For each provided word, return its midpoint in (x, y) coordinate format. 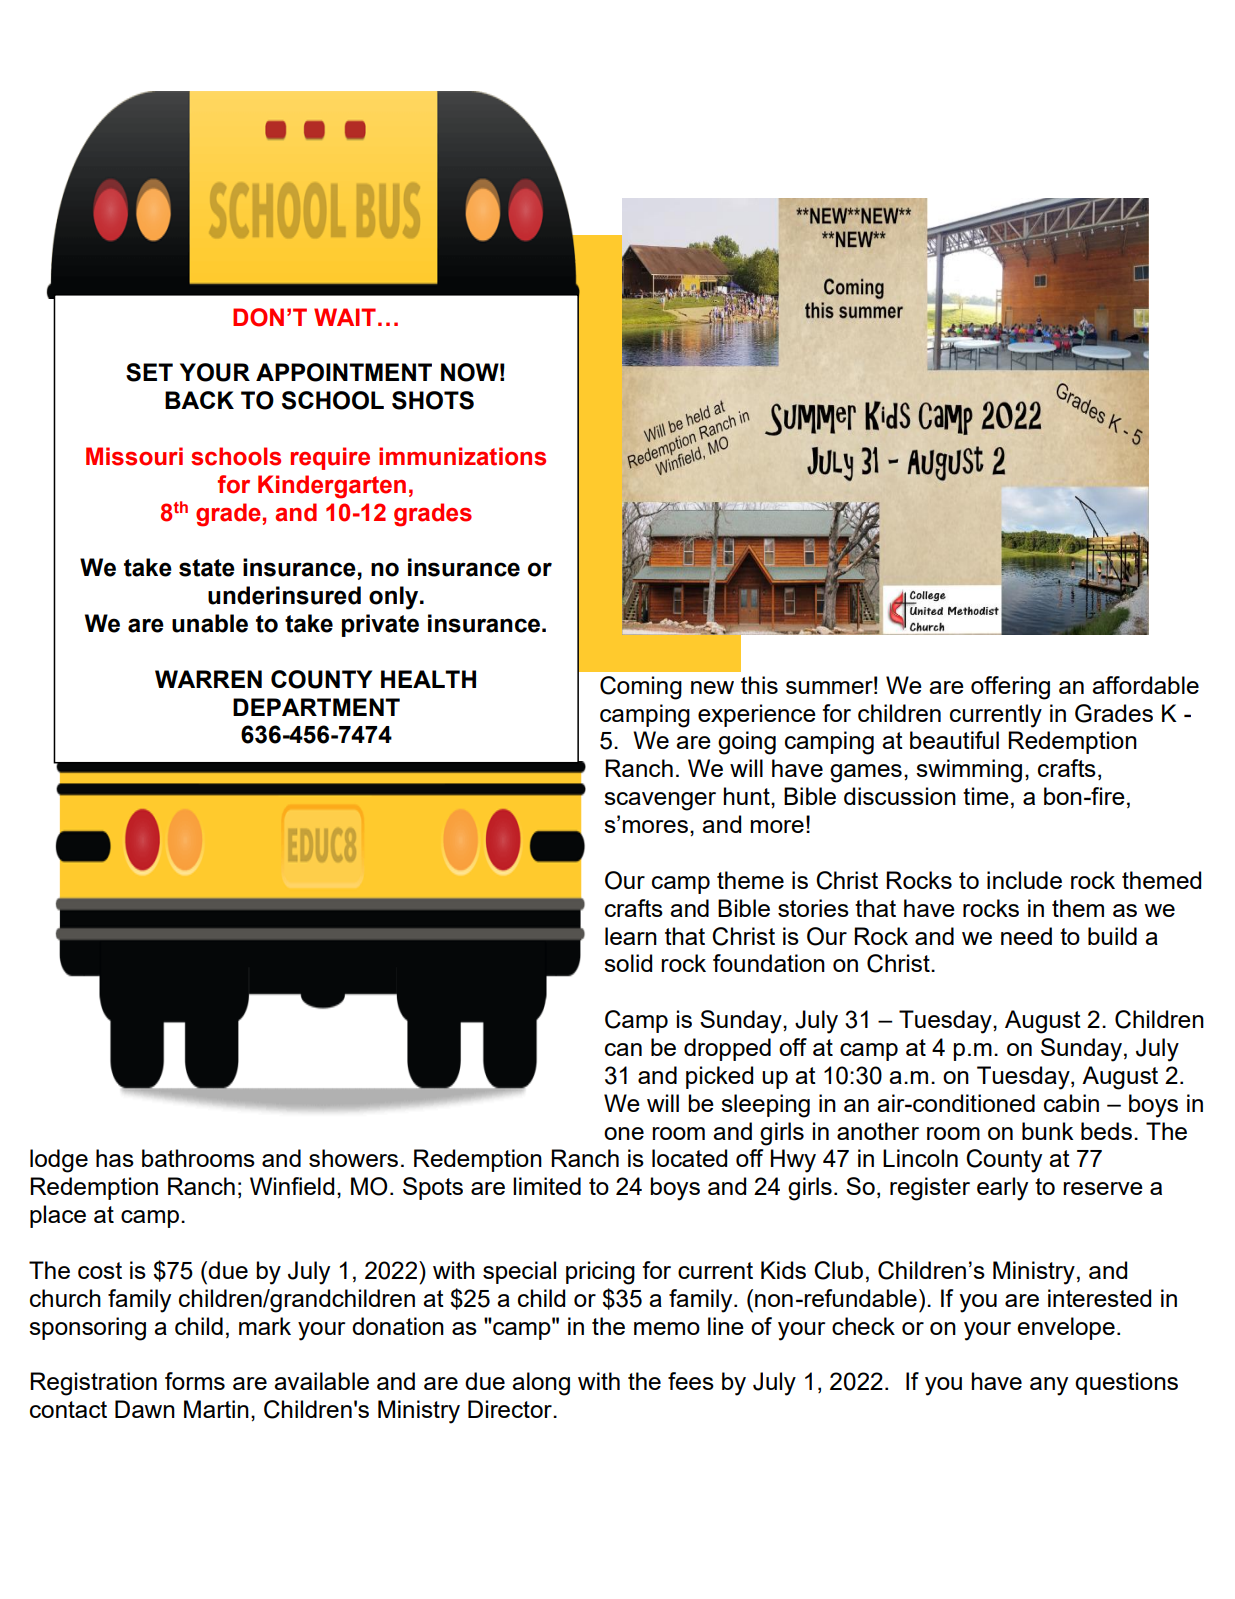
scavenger (660, 801)
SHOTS (433, 400)
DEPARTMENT (316, 707)
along (541, 1384)
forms (195, 1381)
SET (149, 372)
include (1024, 880)
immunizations (462, 456)
